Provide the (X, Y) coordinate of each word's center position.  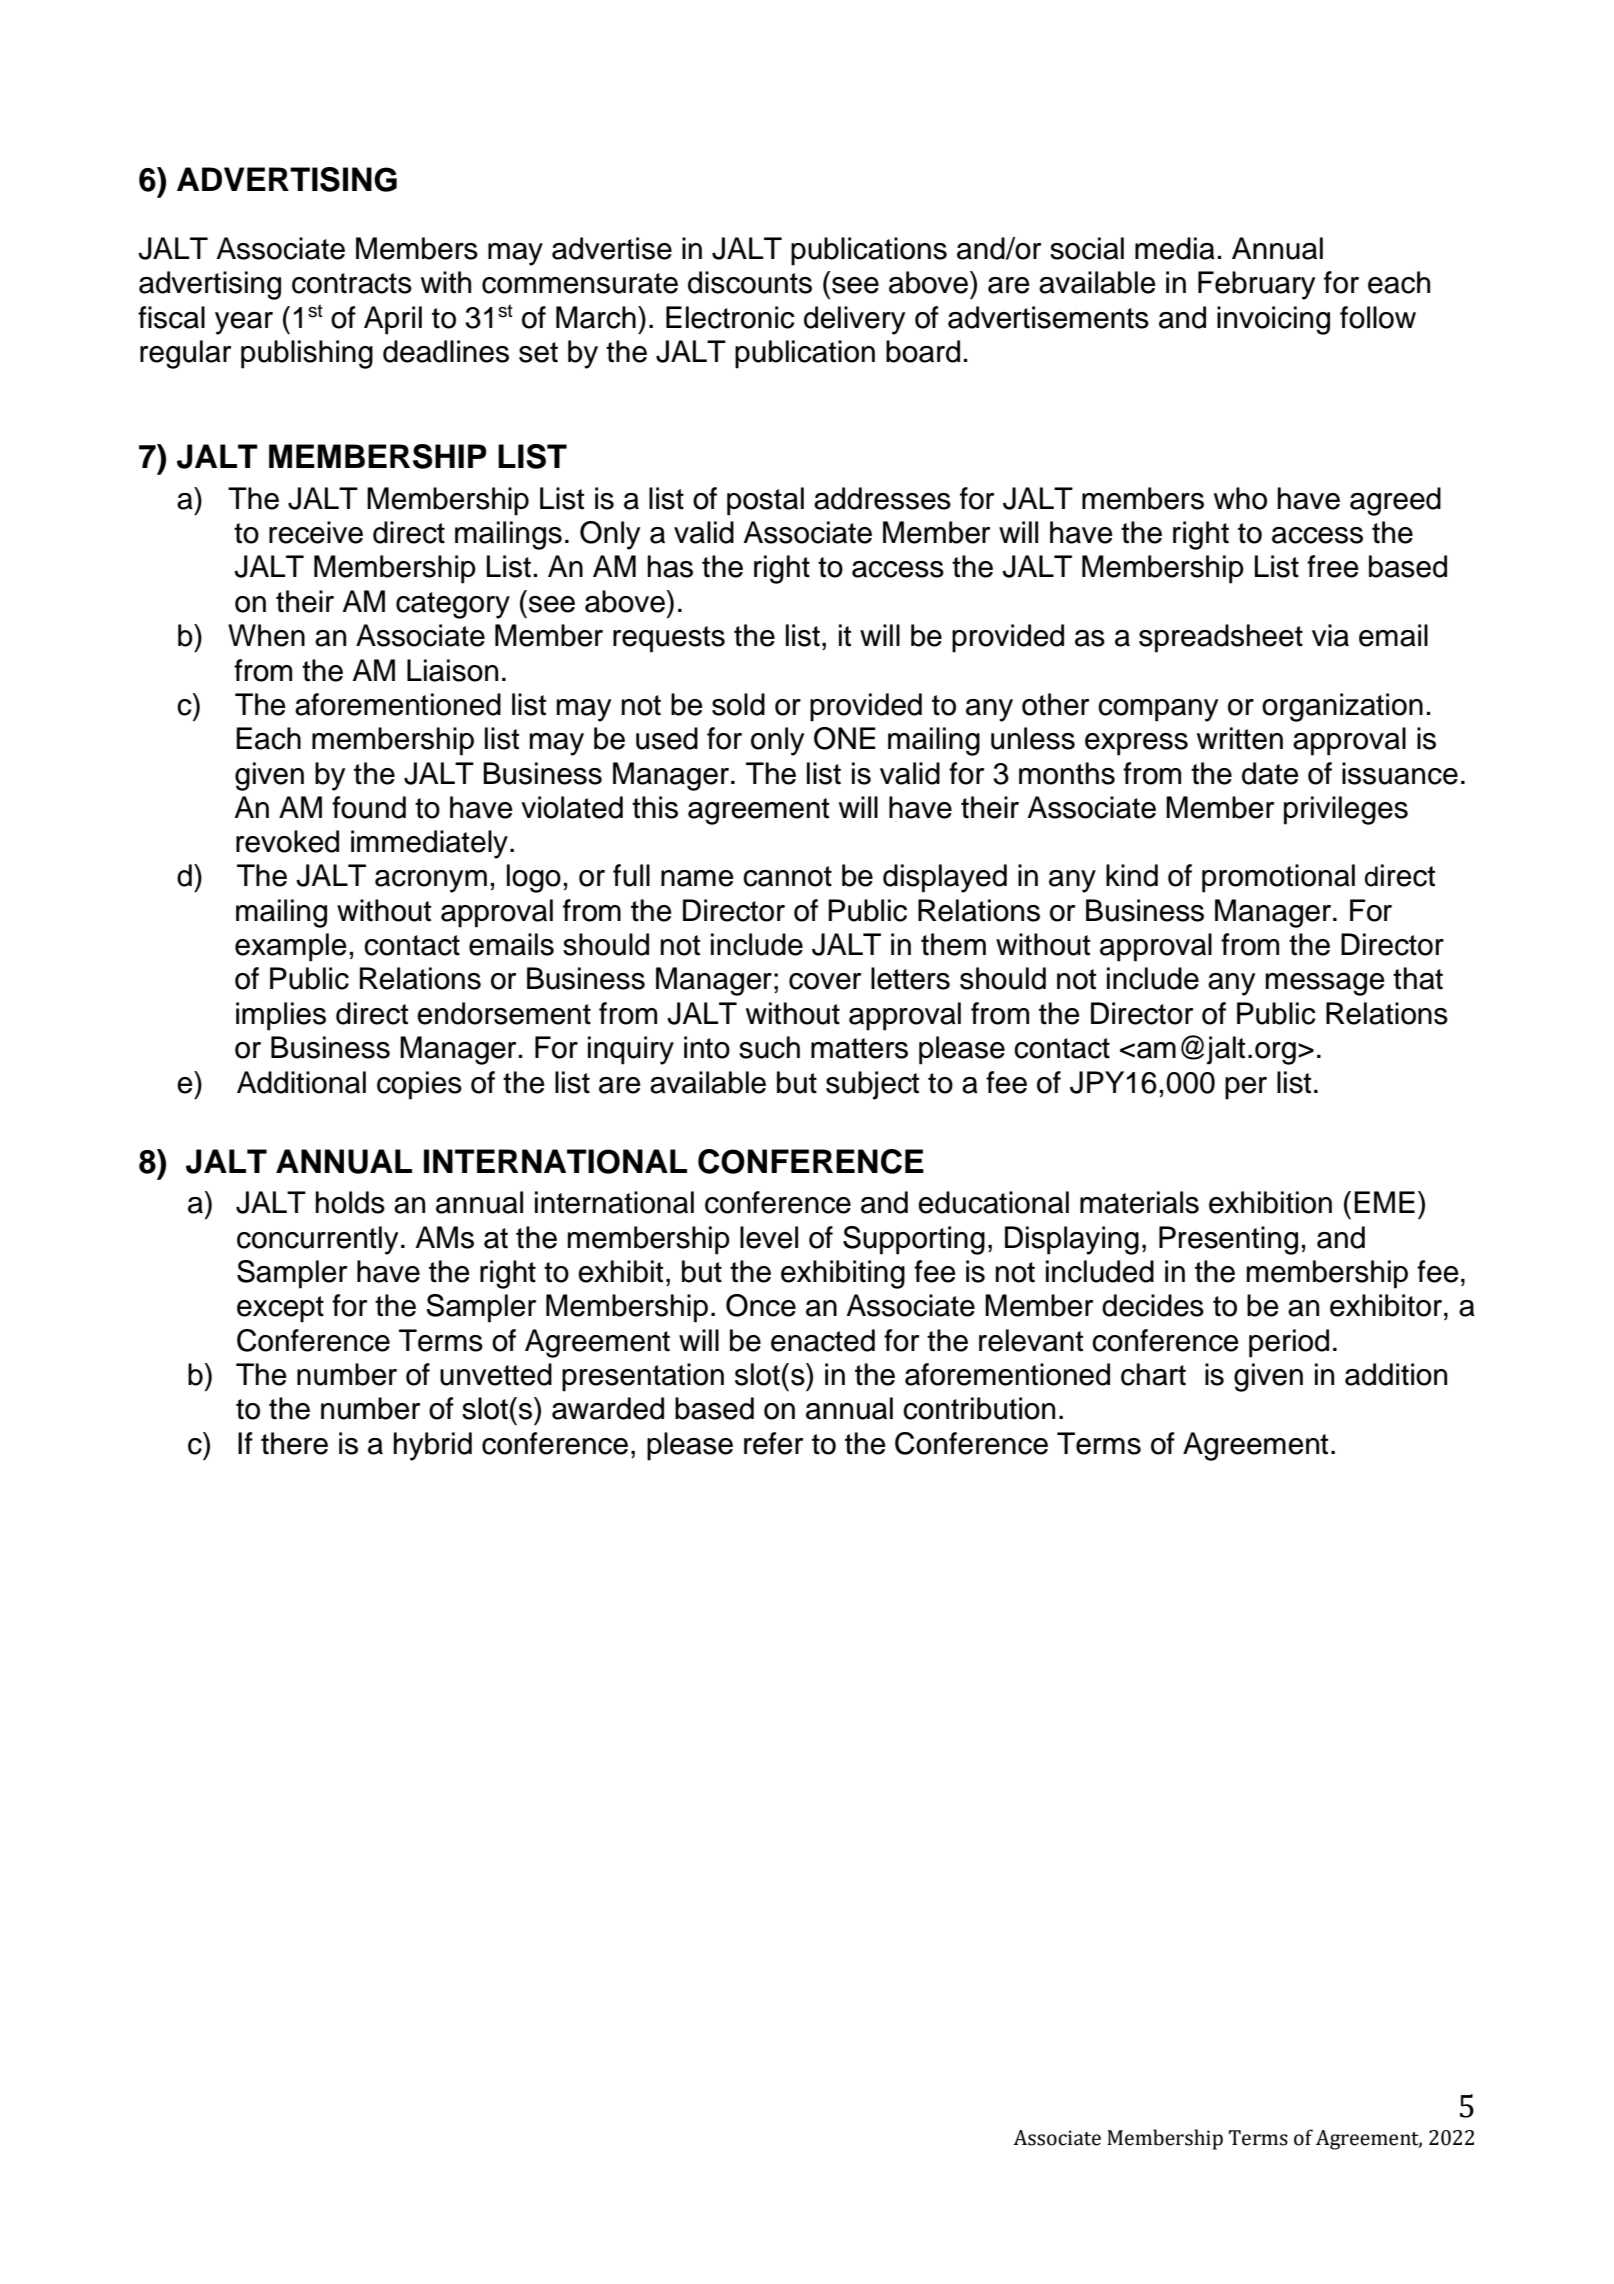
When (266, 635)
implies (281, 1016)
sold (738, 704)
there (294, 1443)
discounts (750, 282)
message (1325, 984)
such (769, 1047)
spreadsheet (1221, 638)
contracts (352, 283)
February (1256, 285)
